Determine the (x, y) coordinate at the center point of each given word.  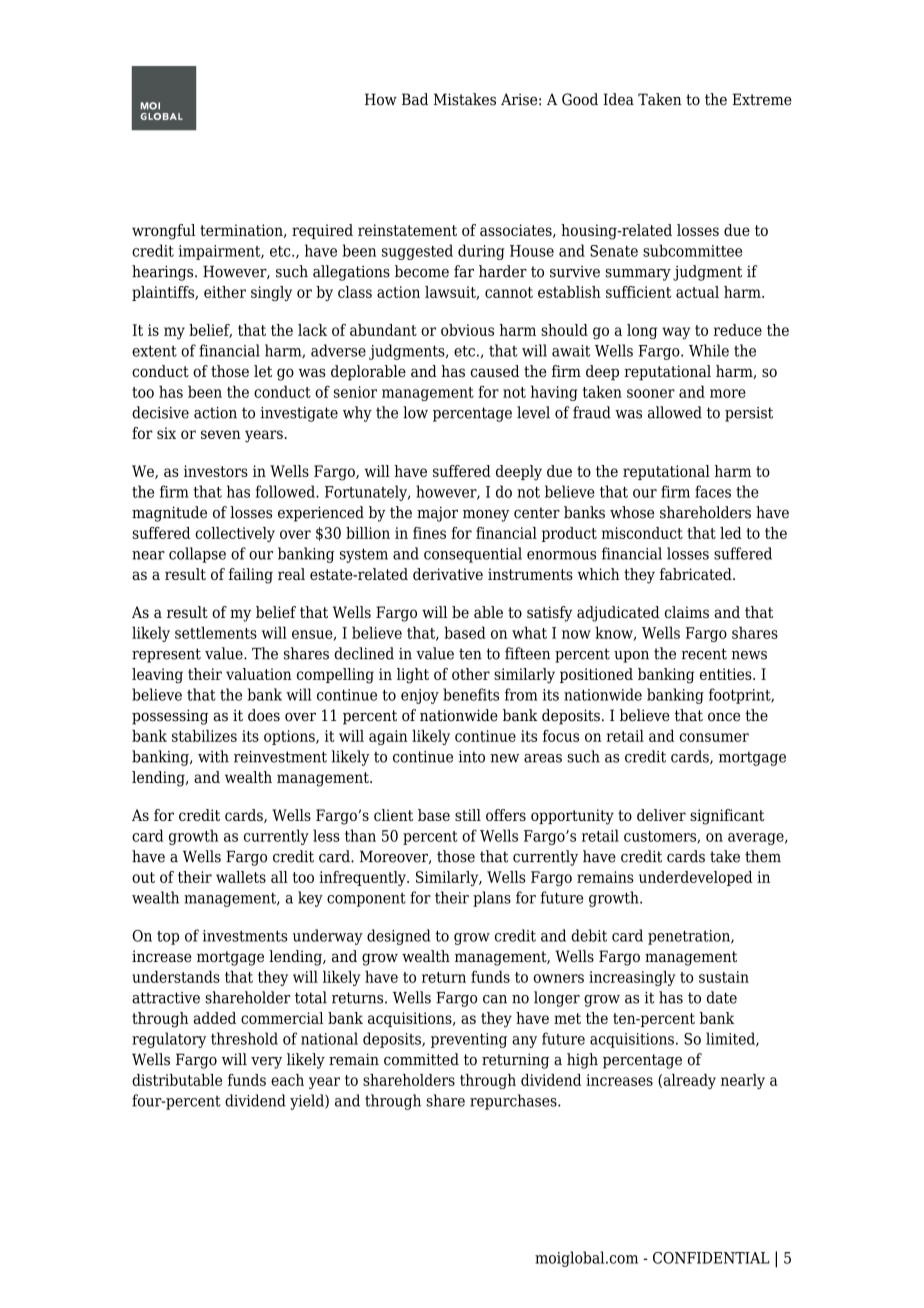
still (468, 815)
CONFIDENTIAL (711, 1258)
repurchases (514, 1102)
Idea (618, 99)
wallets (241, 877)
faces (713, 491)
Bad (415, 99)
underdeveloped (695, 878)
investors (216, 471)
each (287, 1080)
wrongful (163, 232)
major (437, 514)
